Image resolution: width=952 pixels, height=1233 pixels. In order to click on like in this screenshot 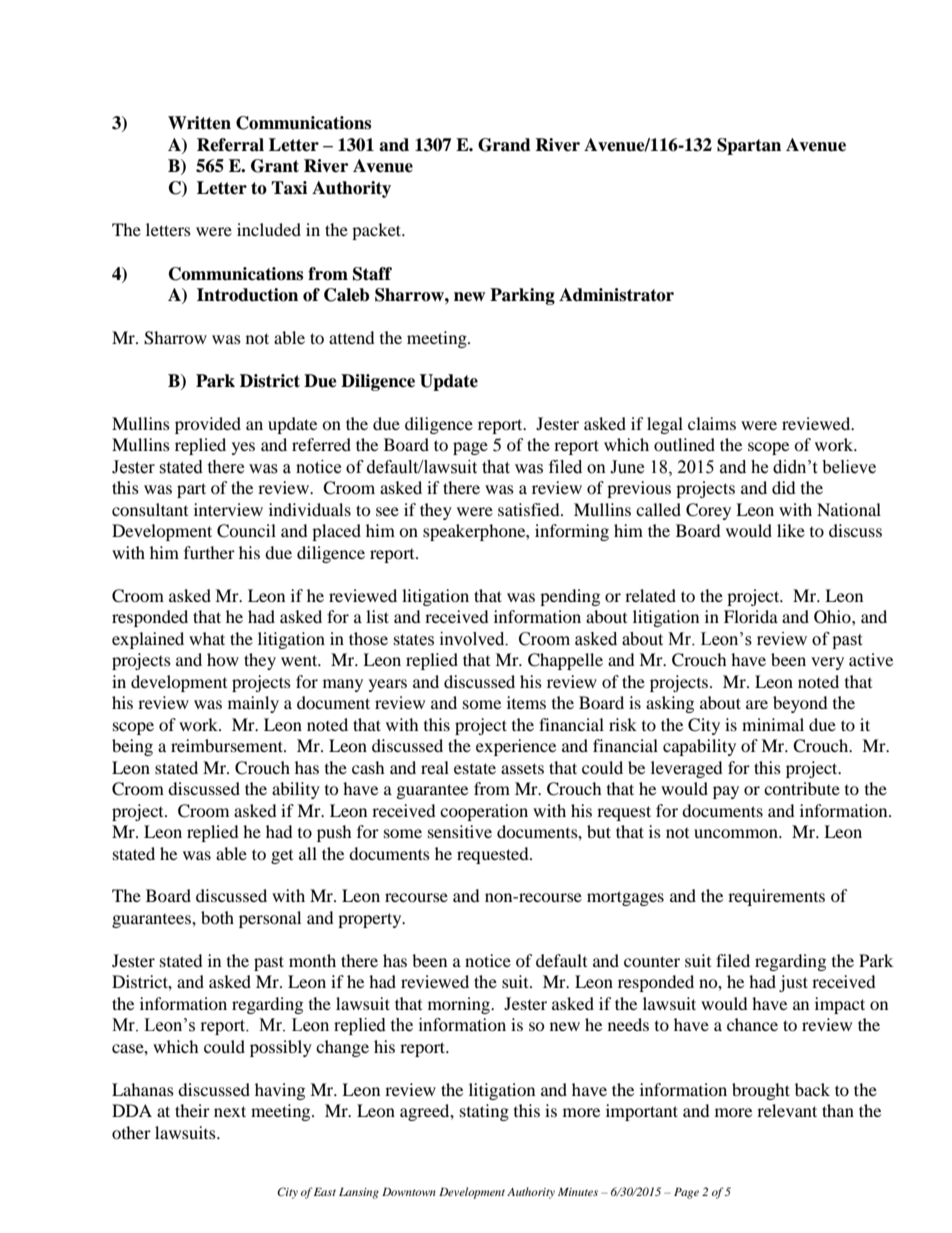, I will do `click(791, 530)`.
